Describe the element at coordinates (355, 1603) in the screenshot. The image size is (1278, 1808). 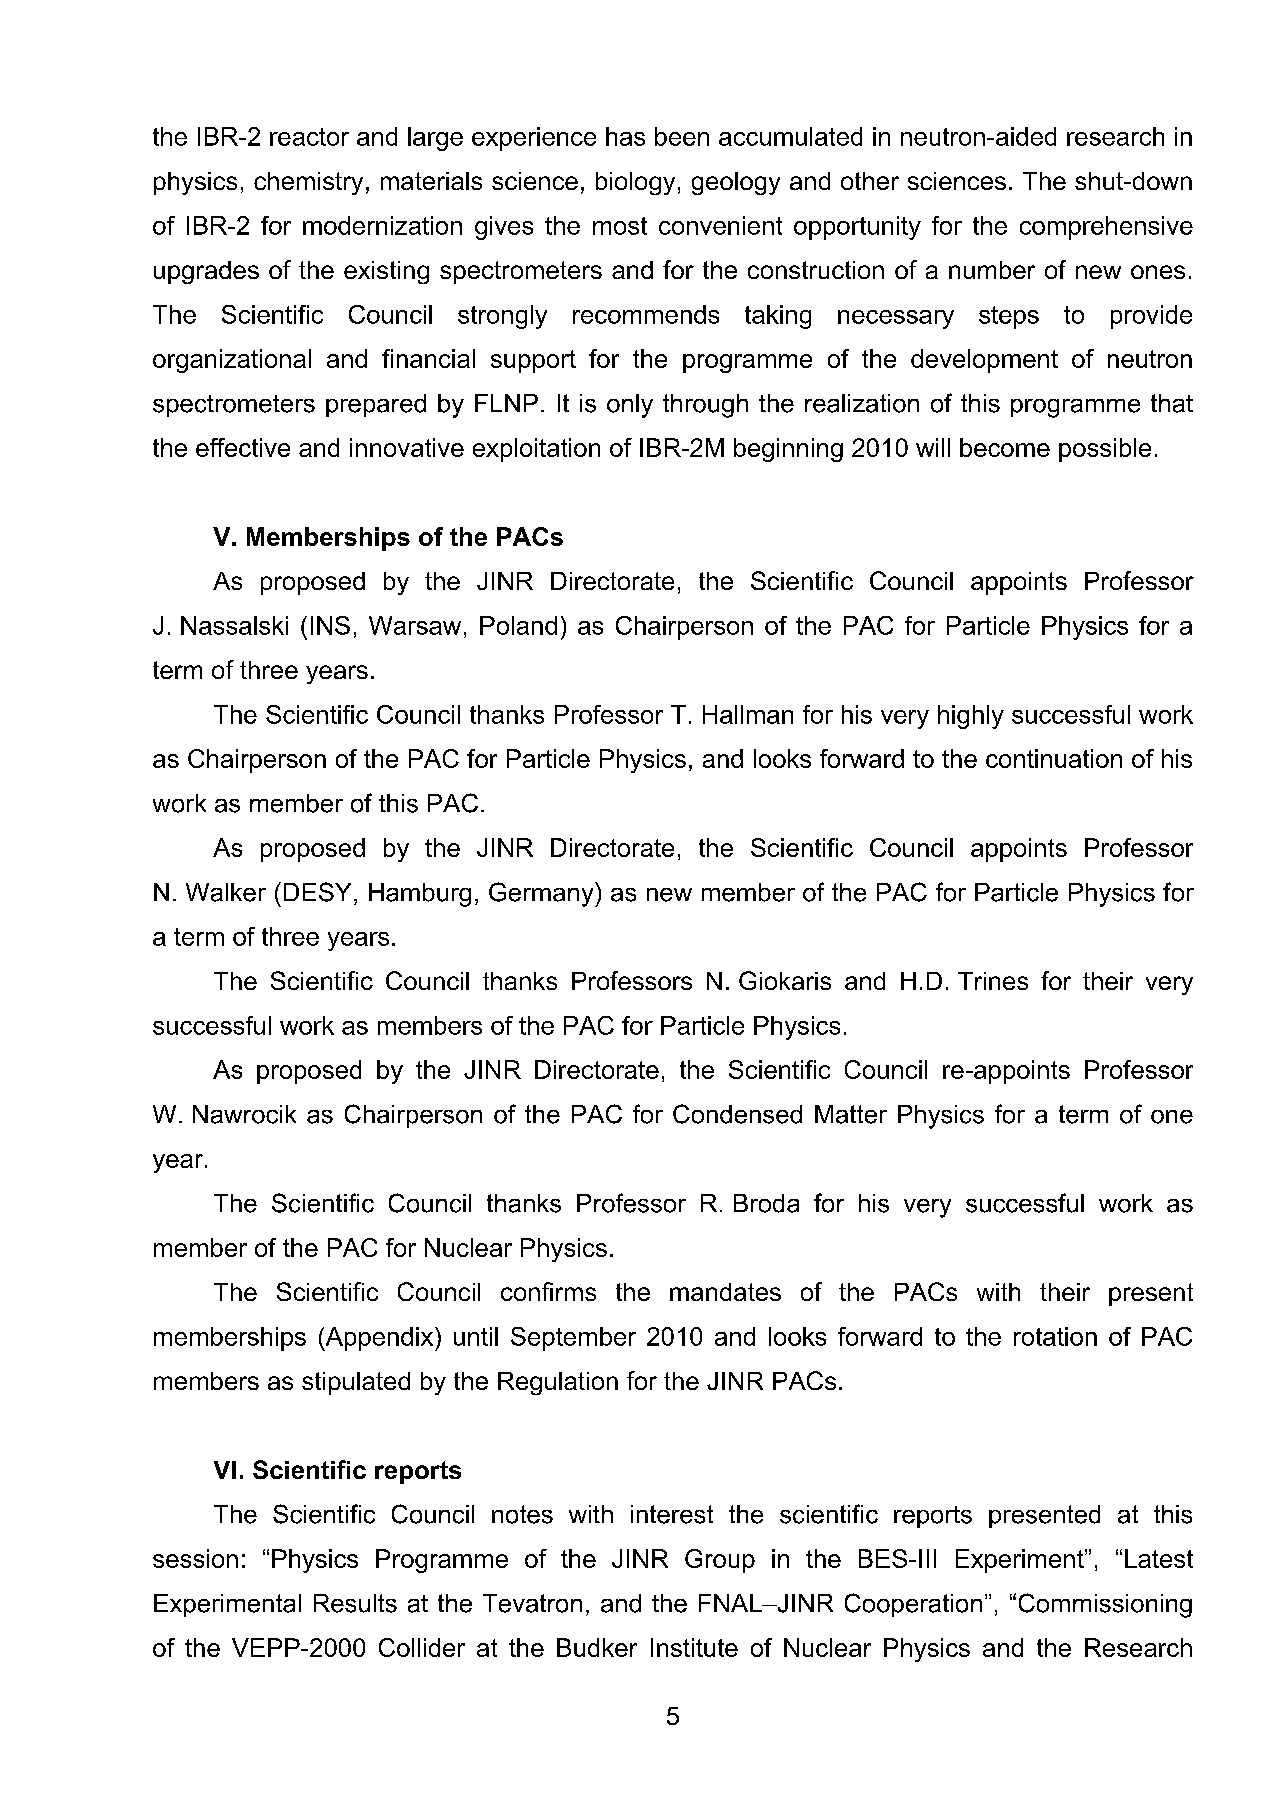
I see `Results` at that location.
